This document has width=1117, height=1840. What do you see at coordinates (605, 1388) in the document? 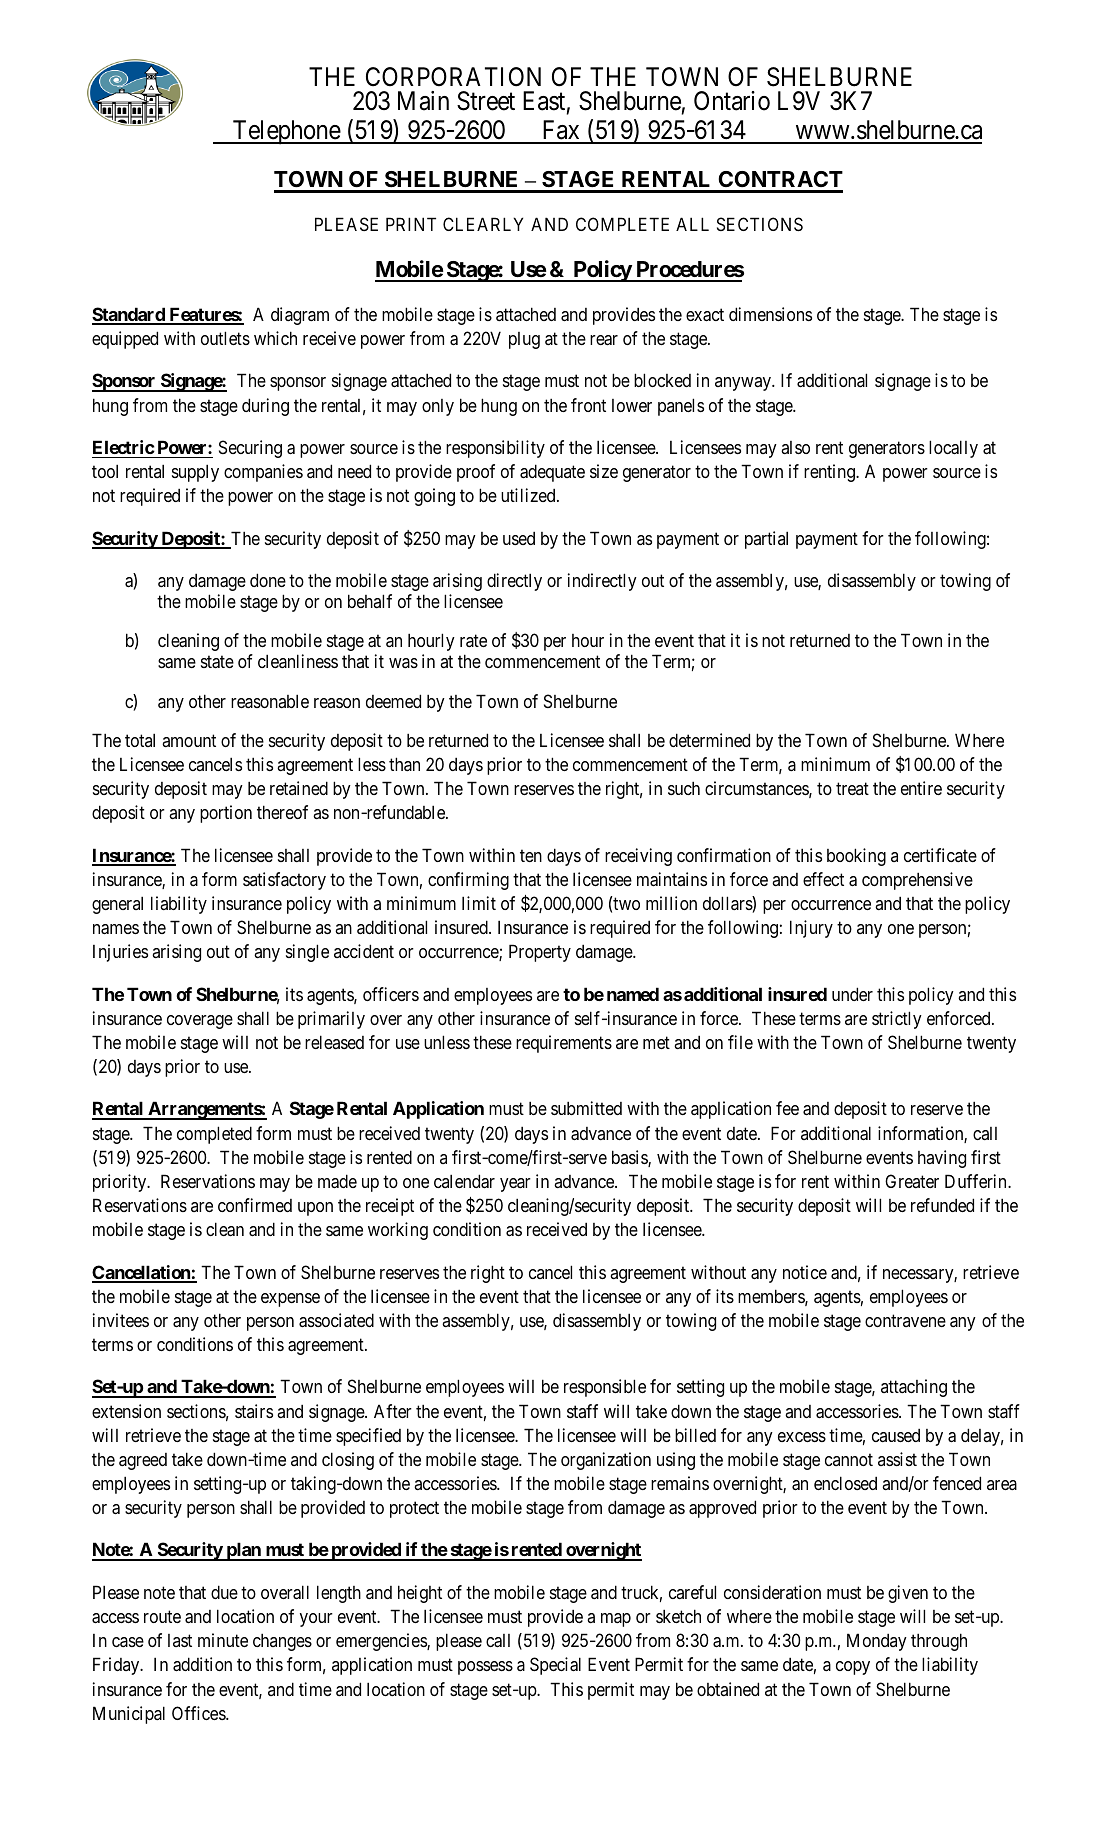
I see `responsible` at bounding box center [605, 1388].
